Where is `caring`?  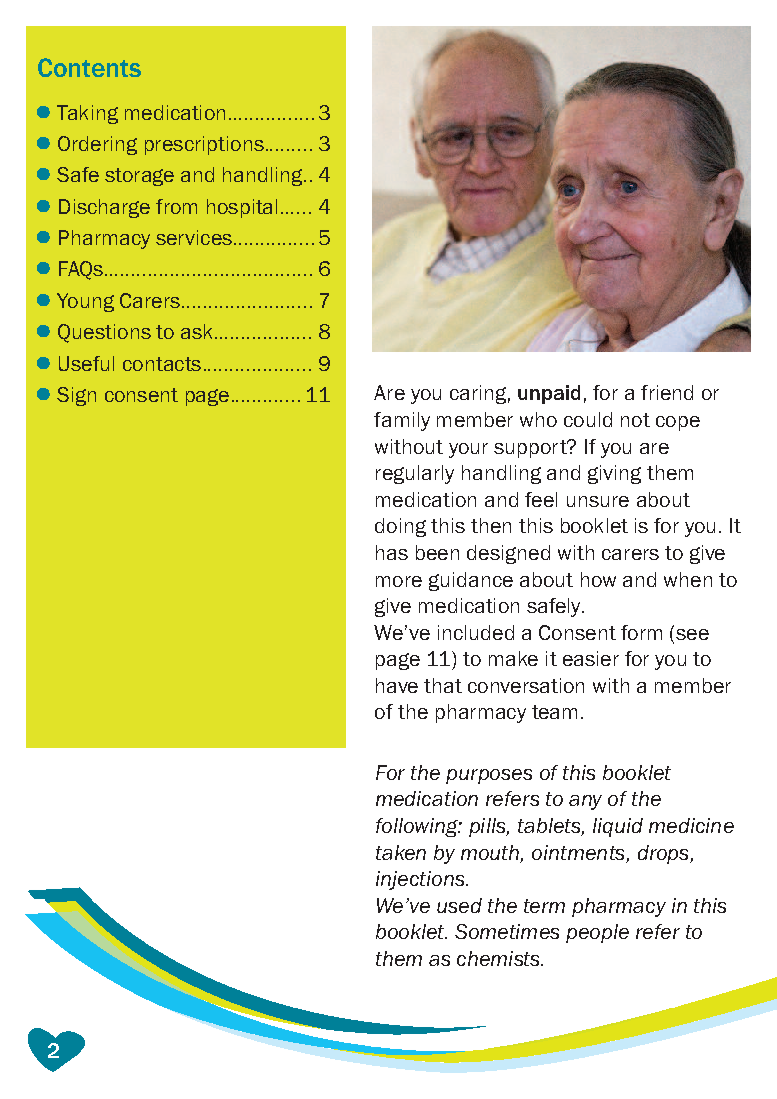
caring is located at coordinates (478, 394).
